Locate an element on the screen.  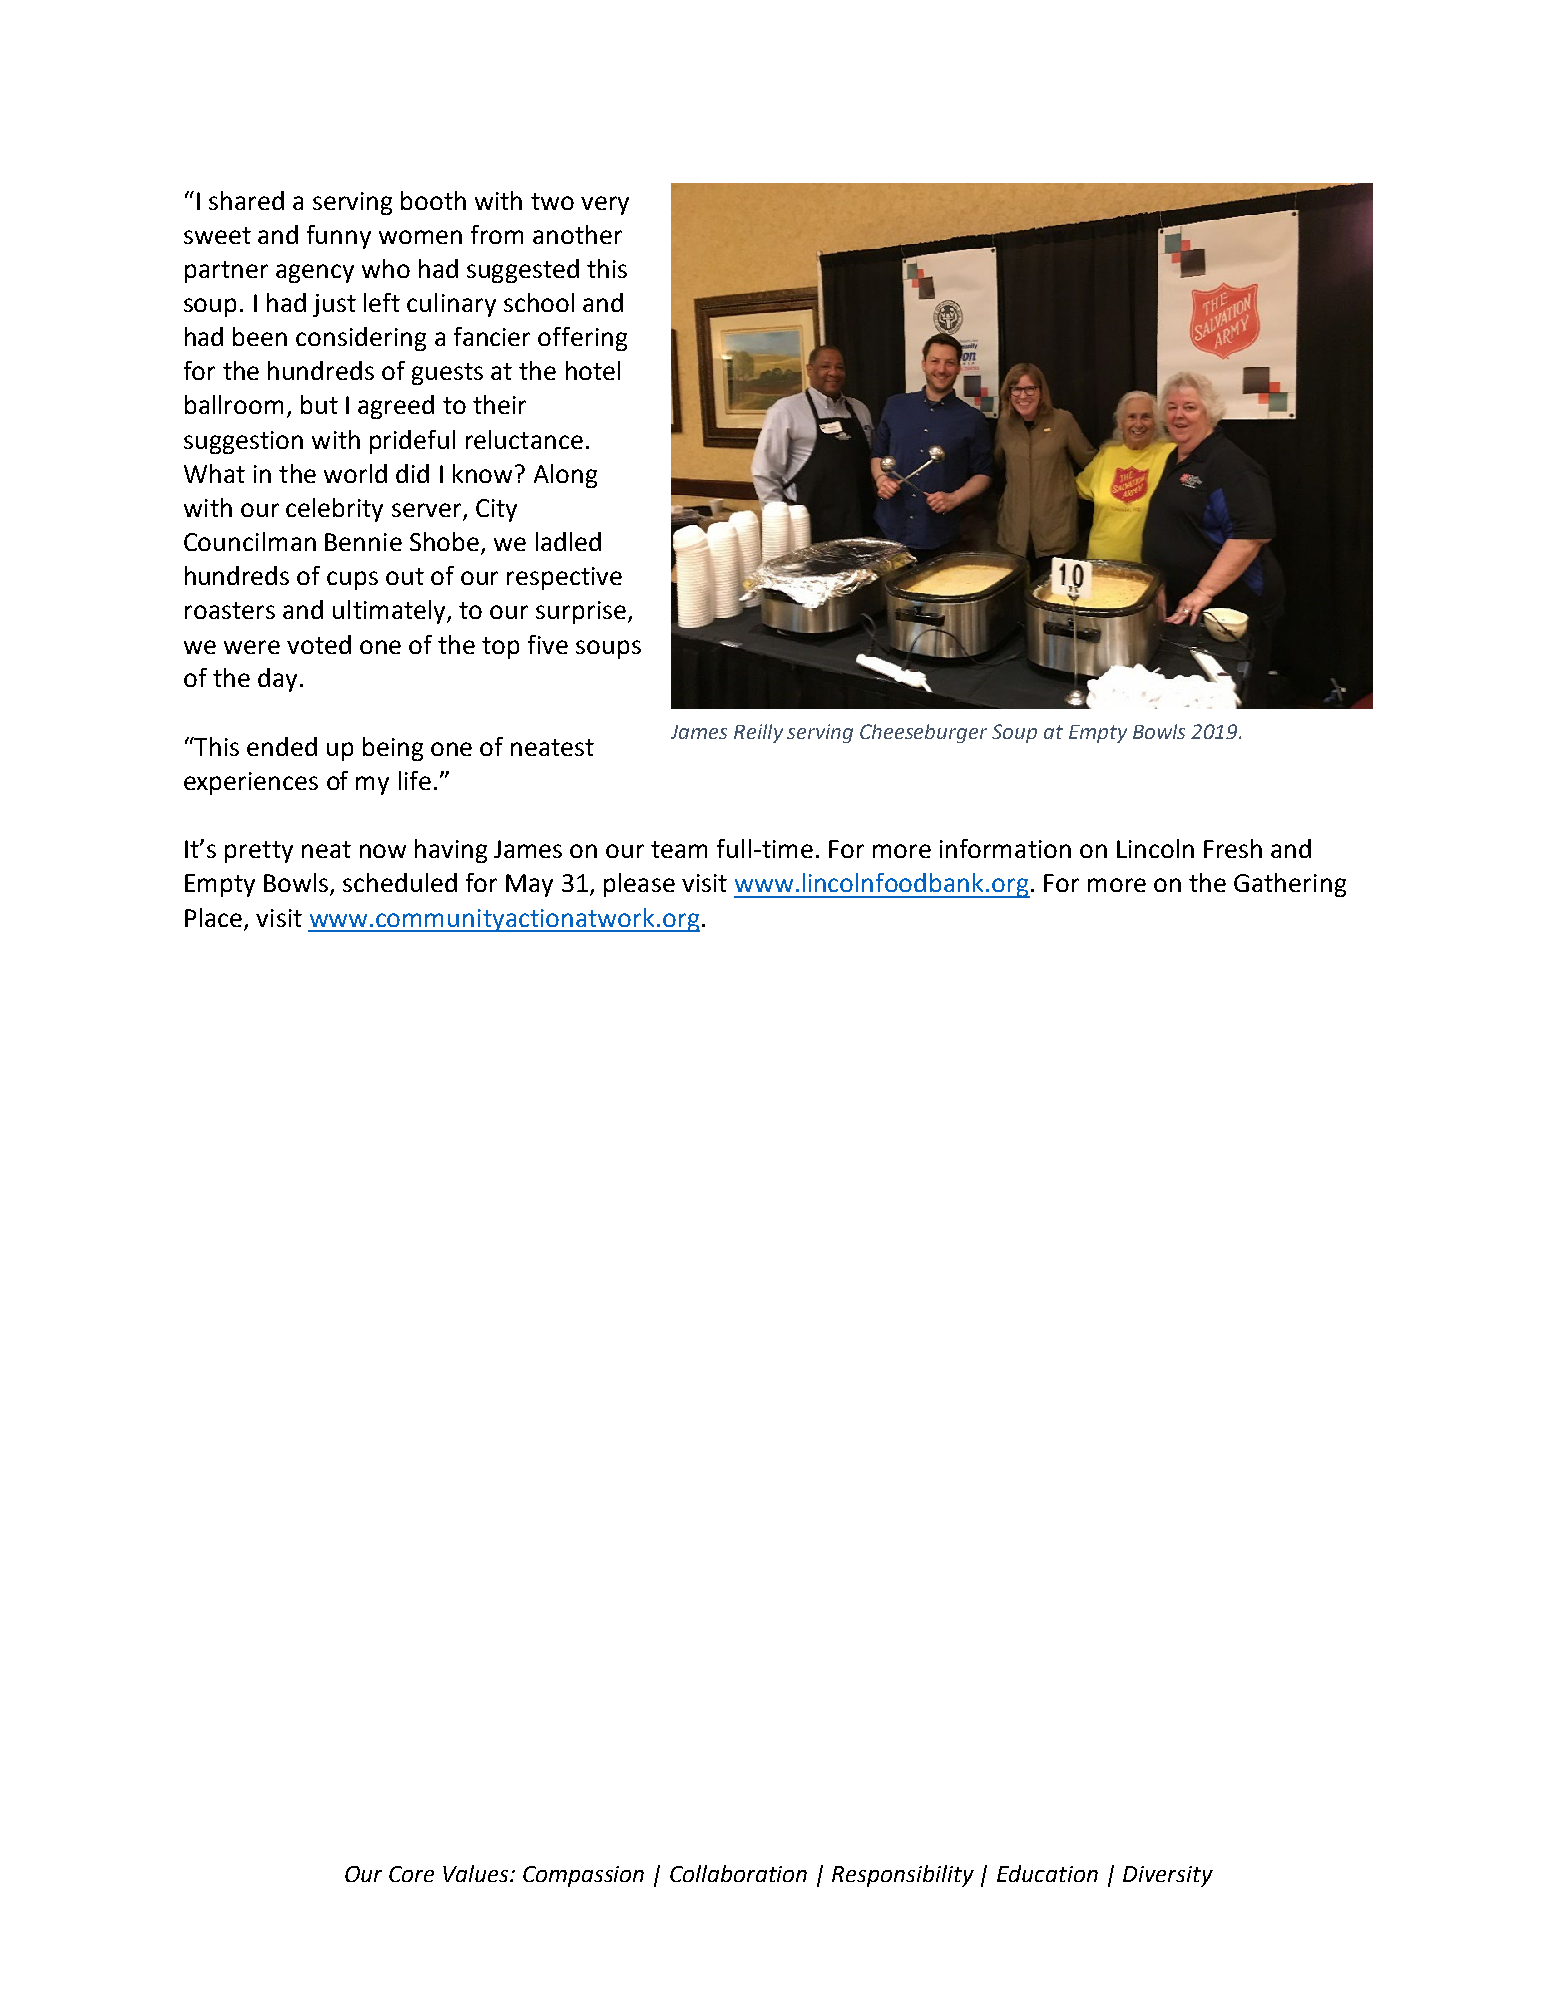
another is located at coordinates (577, 234).
